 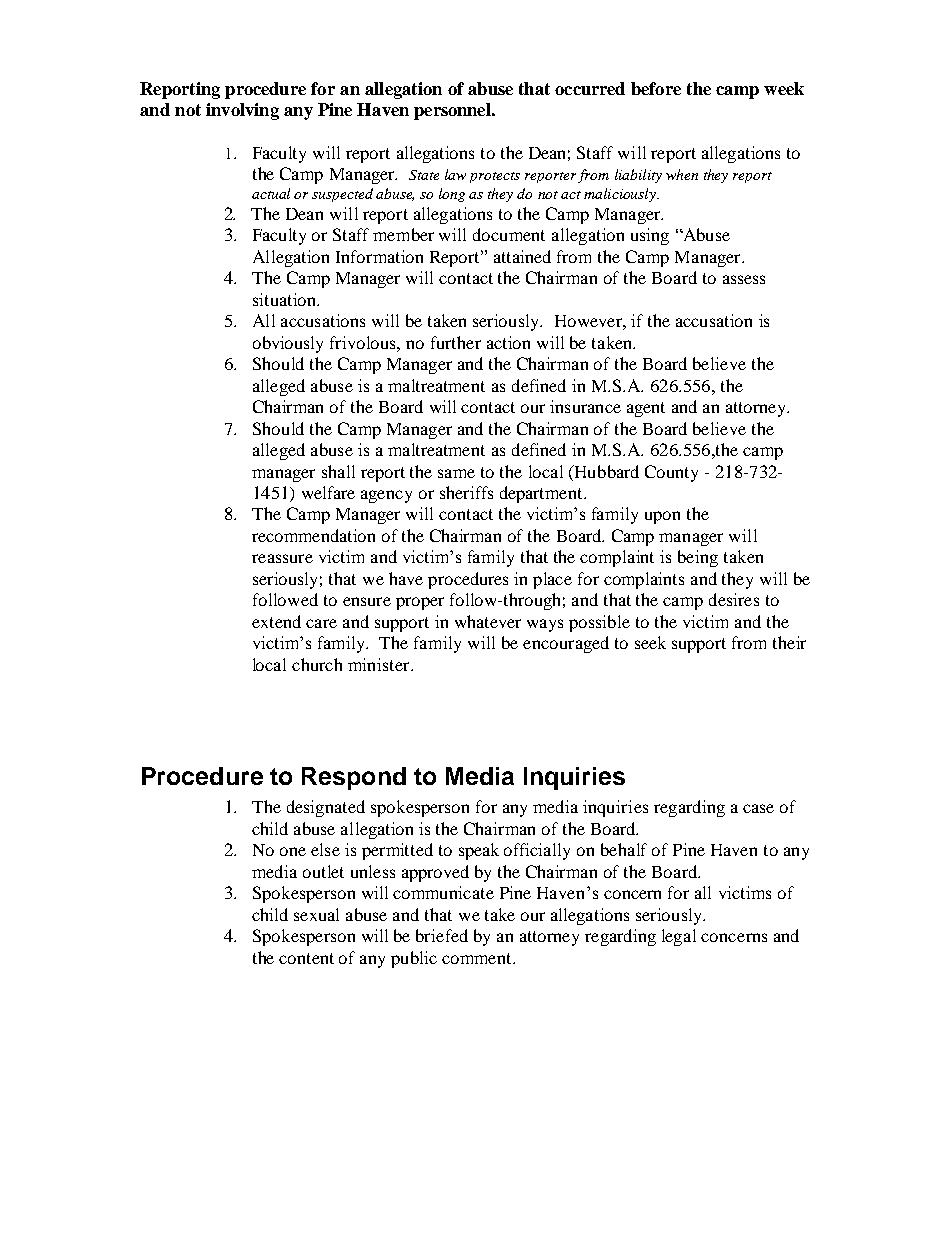 What do you see at coordinates (454, 111) in the document?
I see `personnel` at bounding box center [454, 111].
